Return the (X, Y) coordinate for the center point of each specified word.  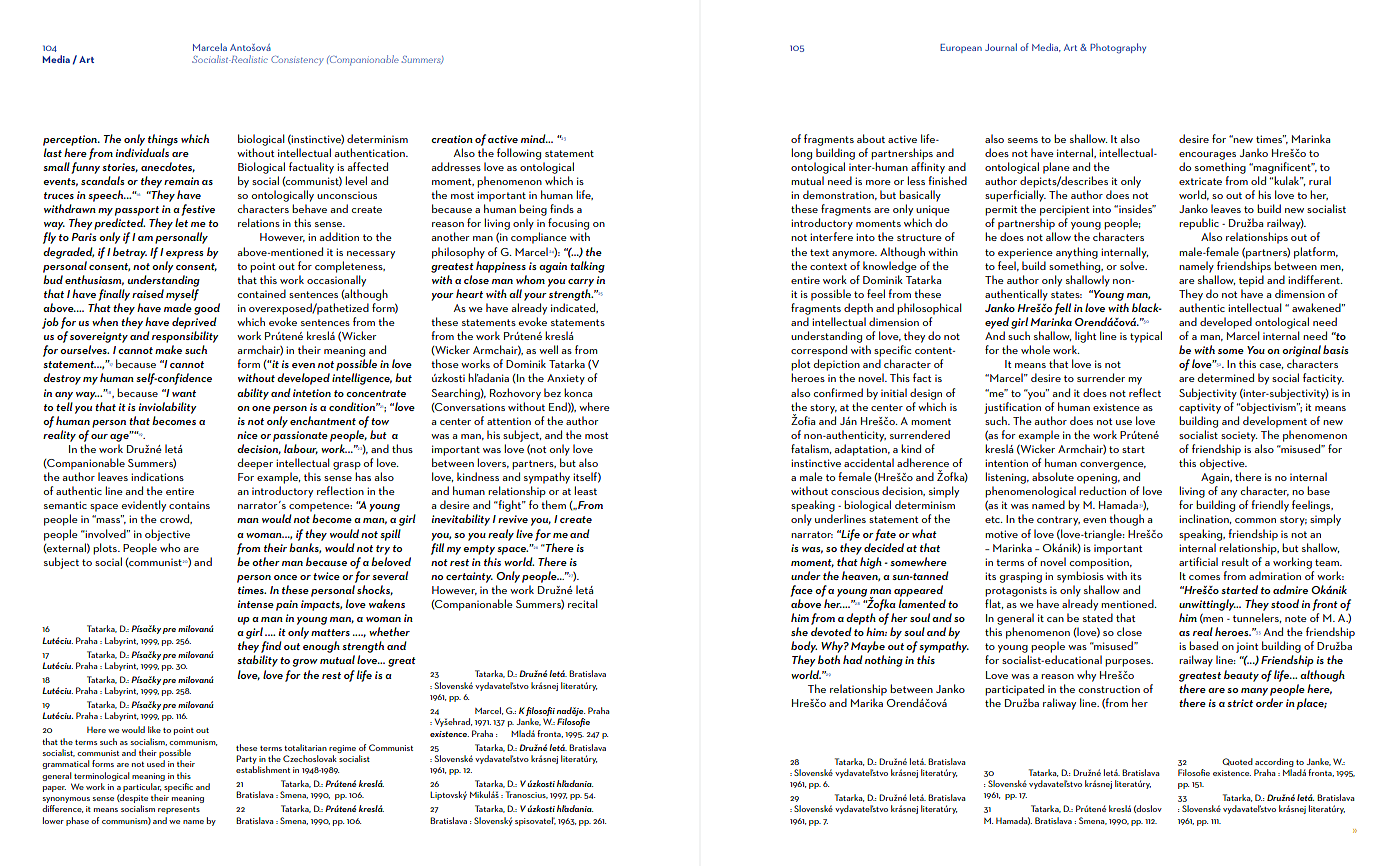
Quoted (1237, 762)
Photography (1118, 48)
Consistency (297, 60)
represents (179, 810)
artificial (1198, 561)
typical (1146, 337)
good (207, 309)
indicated (574, 308)
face (801, 591)
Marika (867, 702)
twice (326, 576)
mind (534, 138)
